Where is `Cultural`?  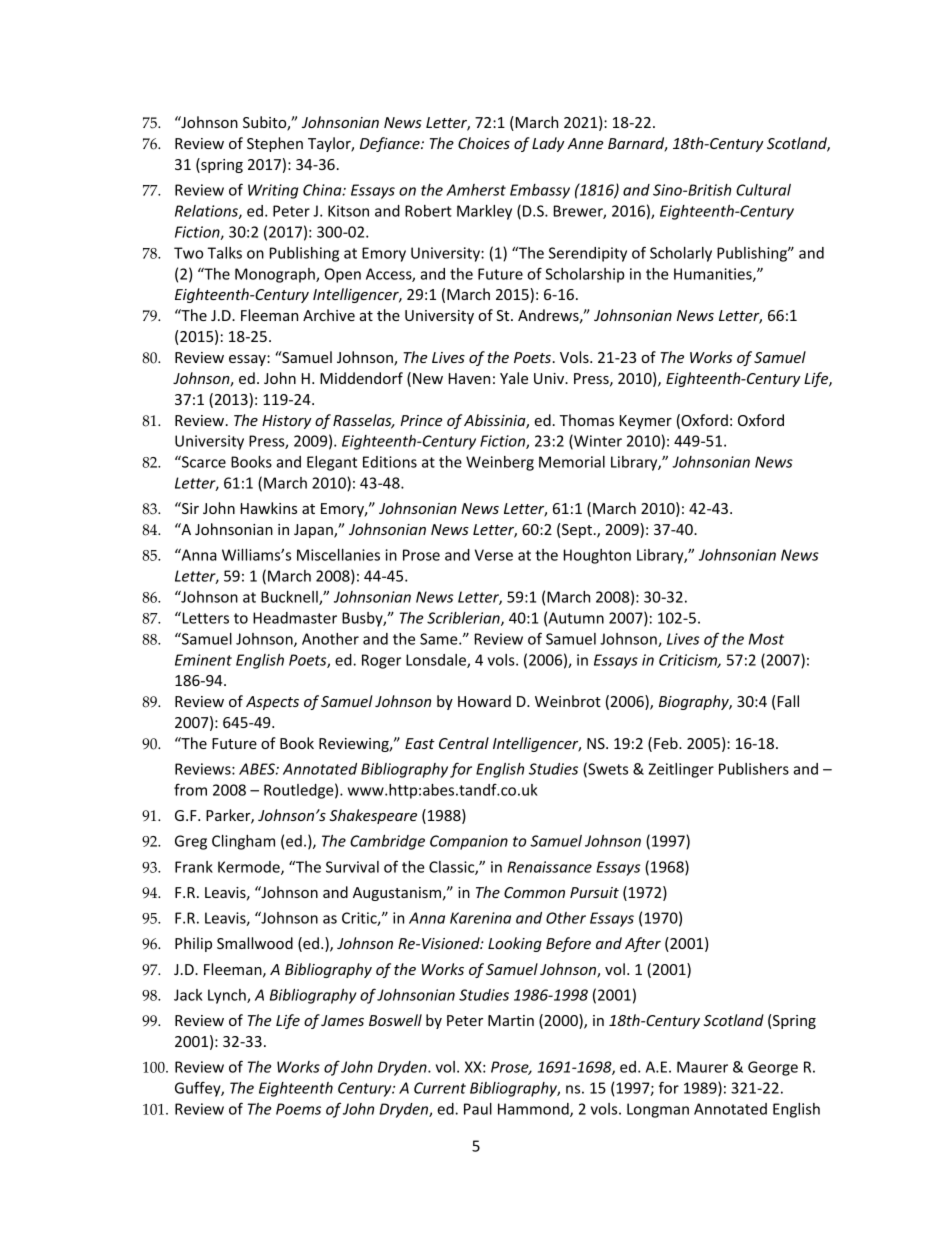
Cultural is located at coordinates (763, 190).
